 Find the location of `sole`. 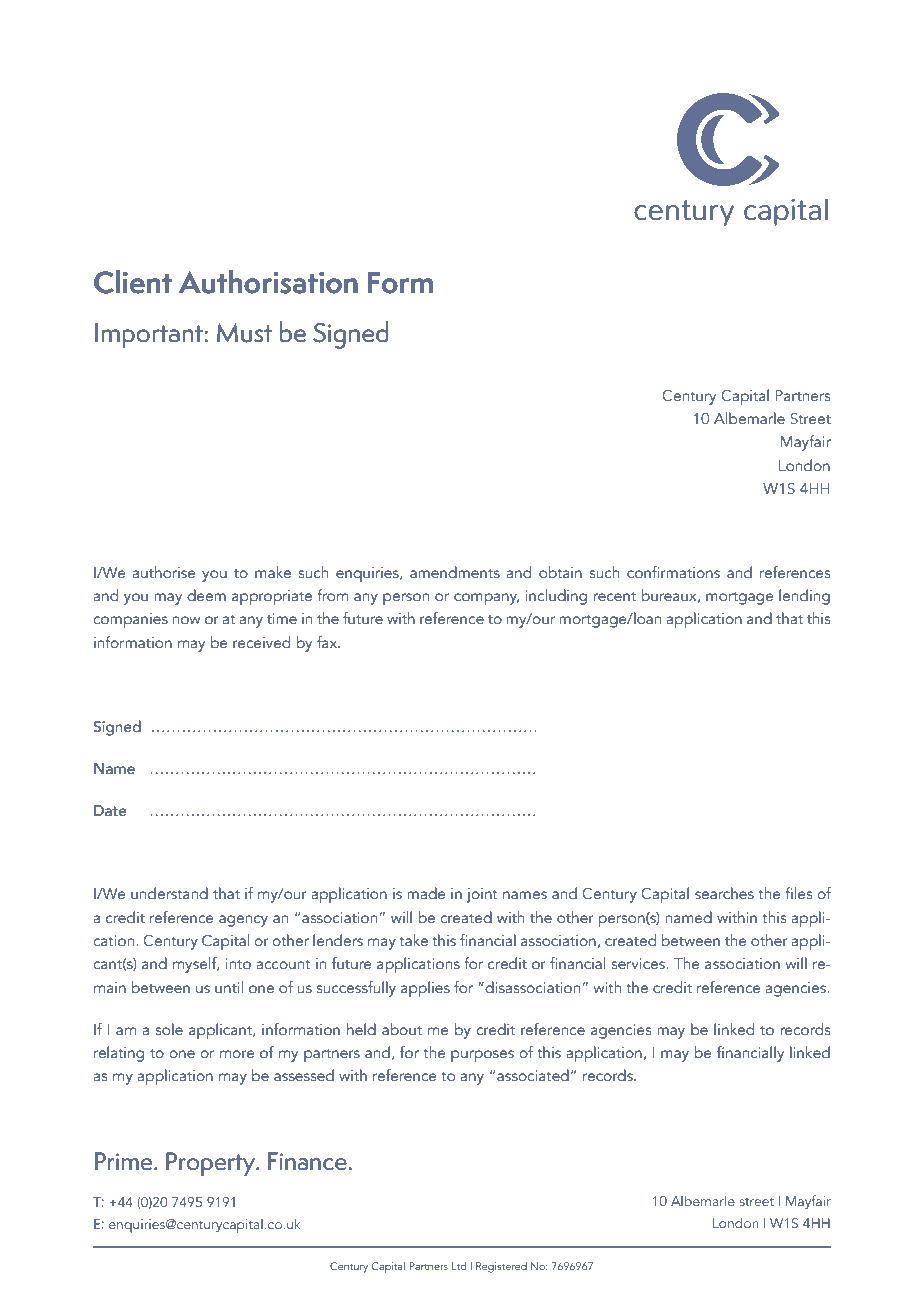

sole is located at coordinates (169, 1029).
